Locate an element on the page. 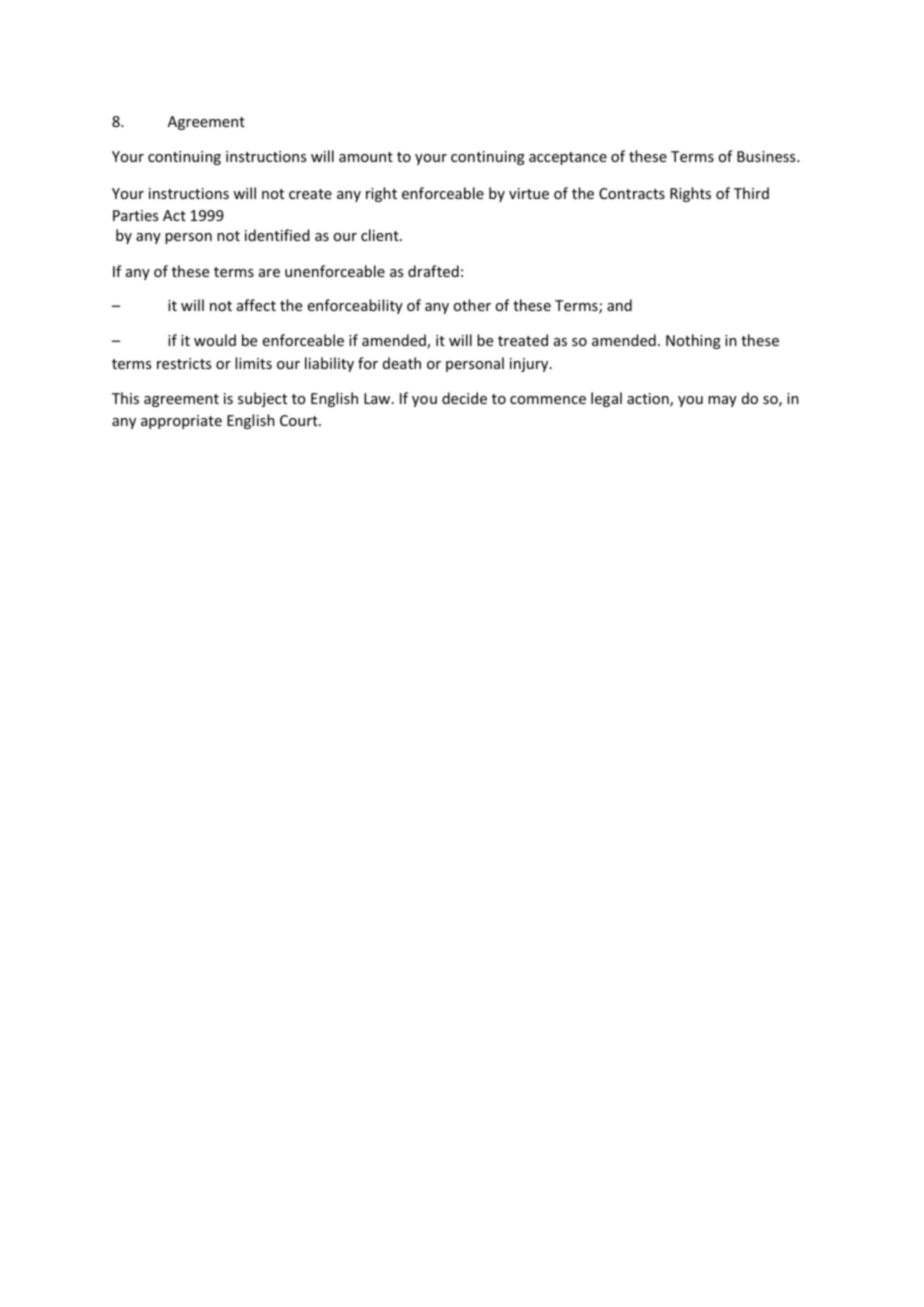 Image resolution: width=924 pixels, height=1307 pixels. client is located at coordinates (381, 235).
